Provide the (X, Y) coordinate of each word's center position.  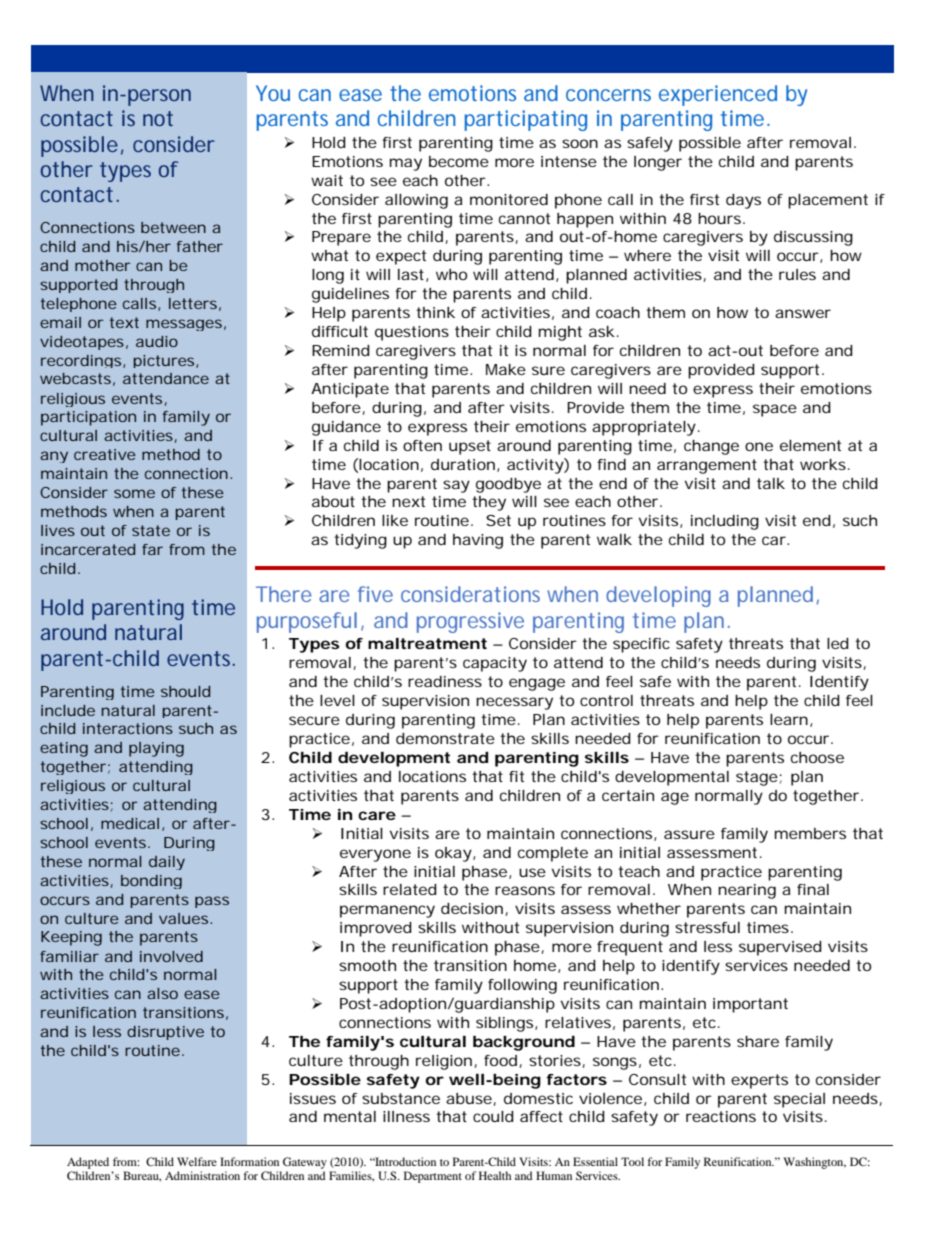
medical (130, 823)
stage (757, 778)
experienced (718, 95)
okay (453, 854)
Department (433, 1177)
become (459, 161)
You (273, 93)
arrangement (707, 466)
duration (463, 464)
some (134, 493)
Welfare (197, 1161)
